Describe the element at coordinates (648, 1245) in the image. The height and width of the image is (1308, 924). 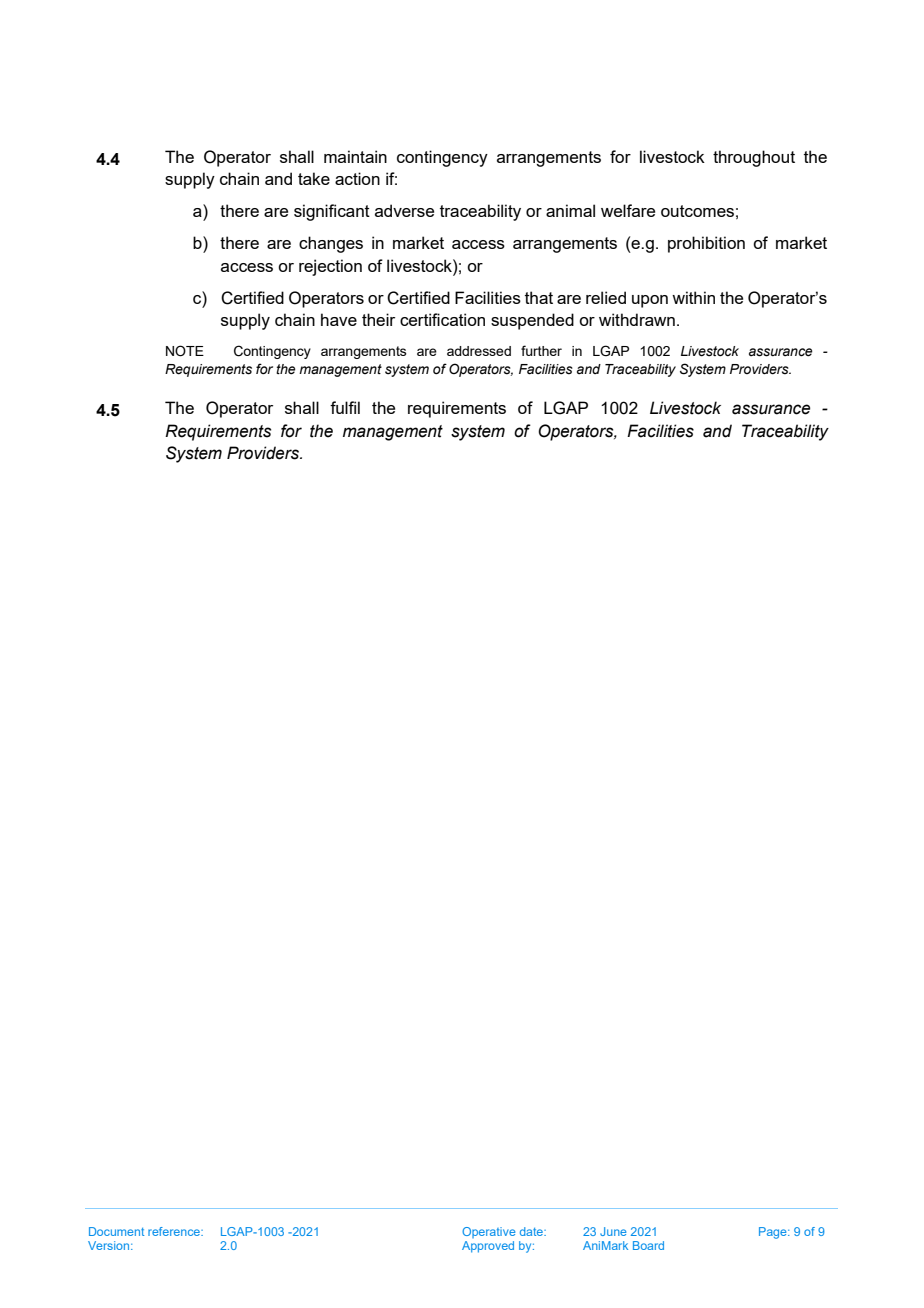
I see `Board` at that location.
